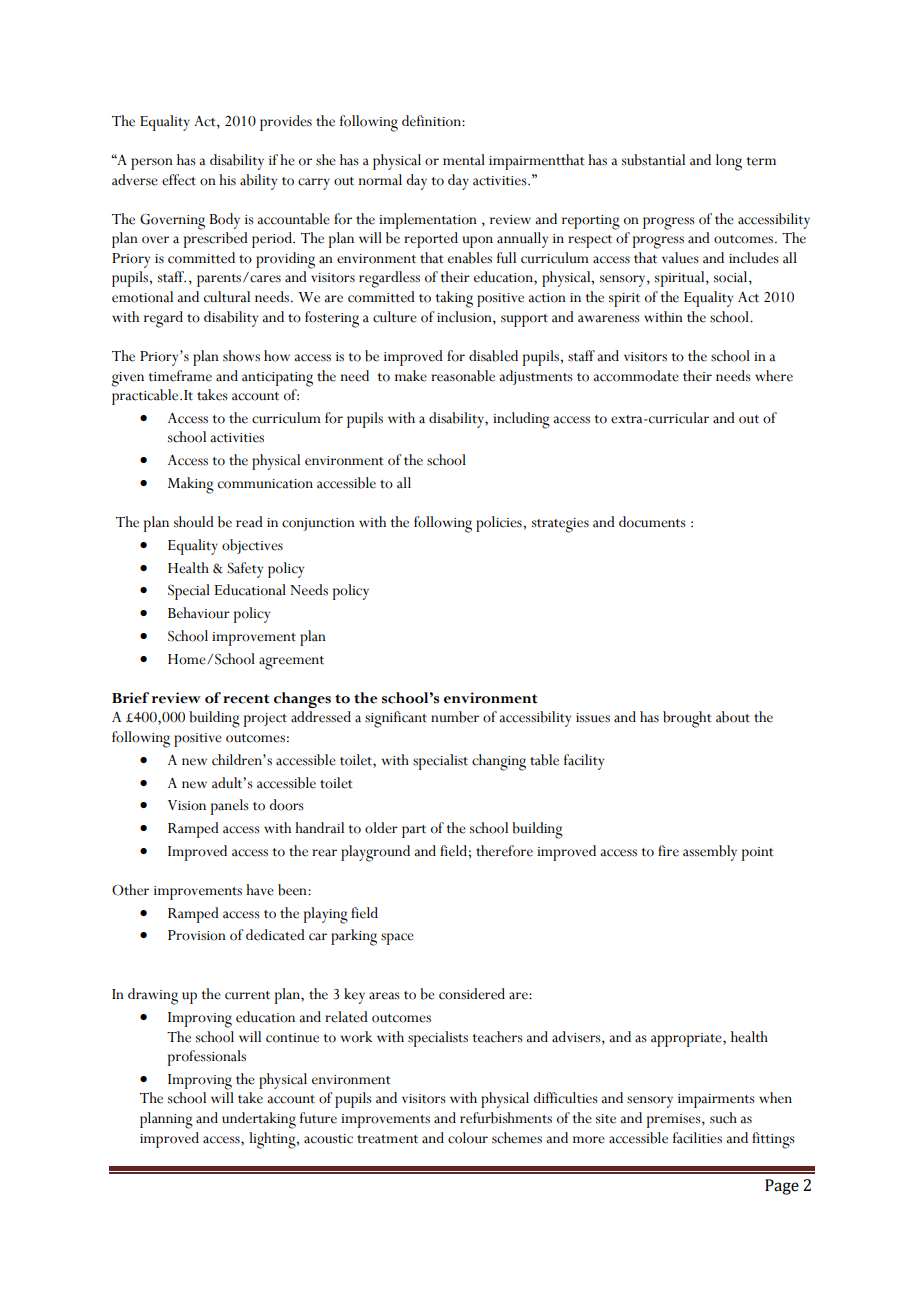  I want to click on policies, so click(500, 524).
